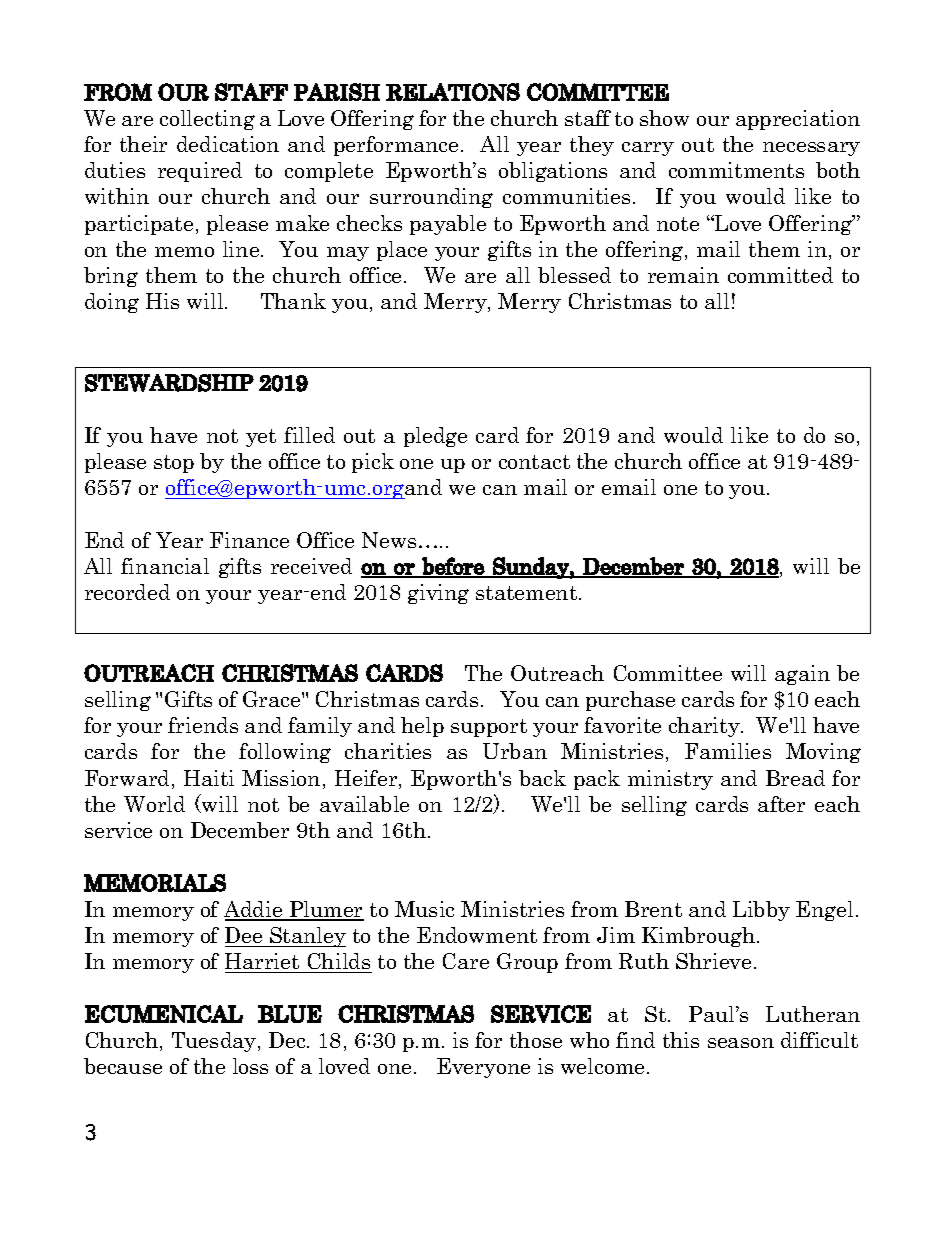 The image size is (952, 1233). I want to click on before, so click(453, 567).
